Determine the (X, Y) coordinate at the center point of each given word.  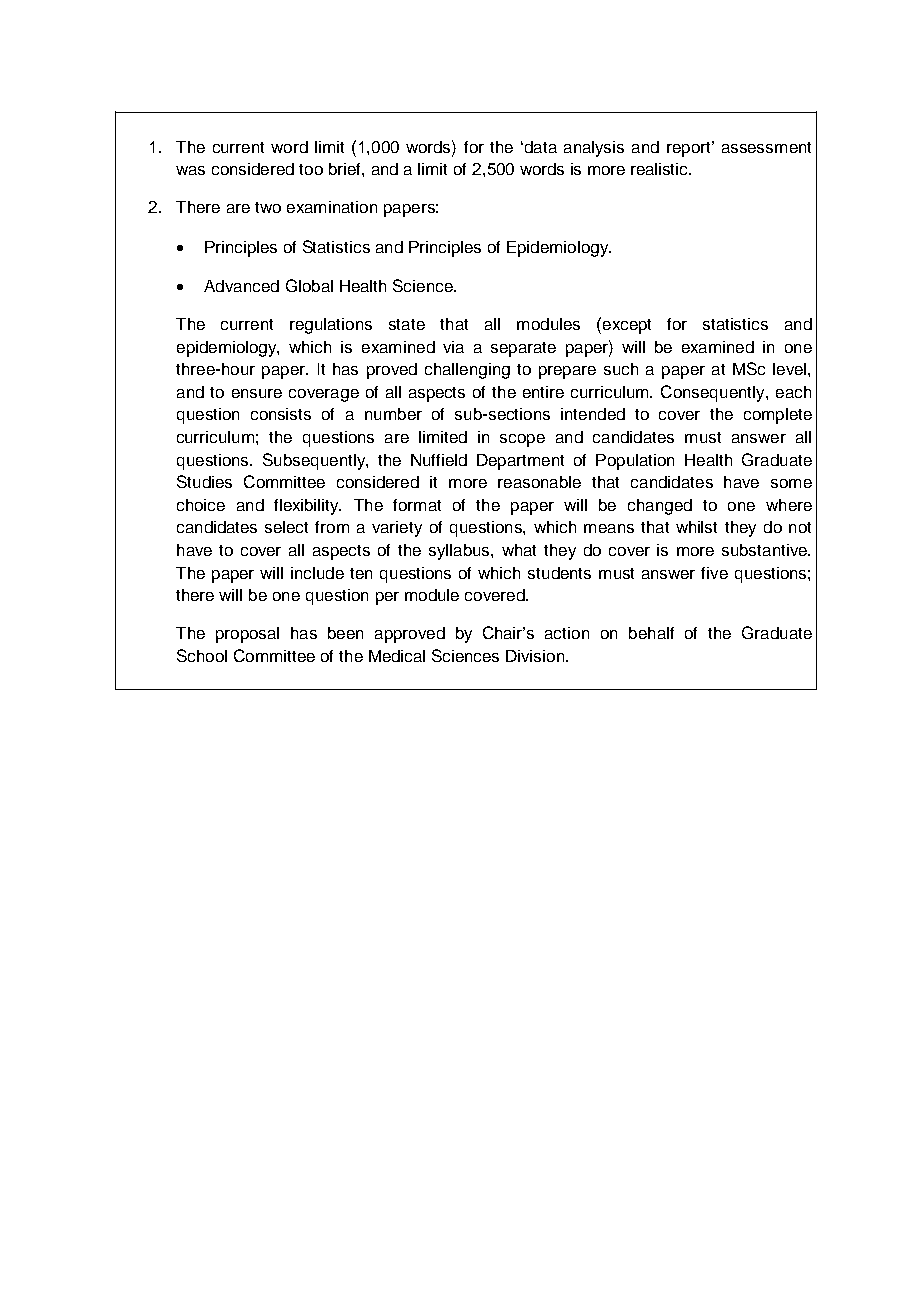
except (625, 325)
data (539, 147)
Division (535, 656)
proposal (247, 635)
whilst (696, 527)
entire (543, 392)
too (311, 169)
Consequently (714, 393)
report (690, 149)
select (286, 527)
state (407, 324)
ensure (257, 393)
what (519, 550)
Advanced (241, 286)
